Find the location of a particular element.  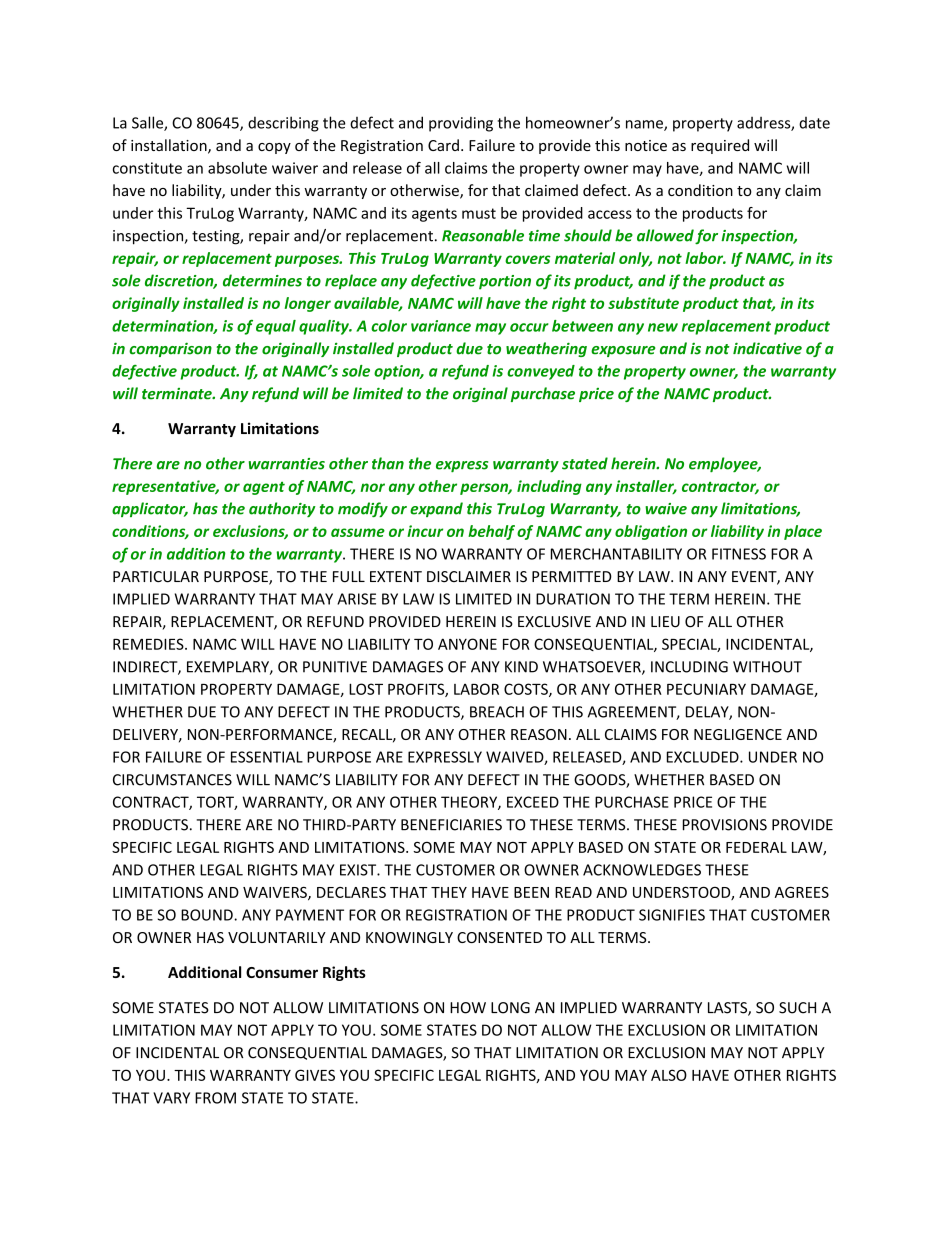

ANYONE is located at coordinates (467, 644).
